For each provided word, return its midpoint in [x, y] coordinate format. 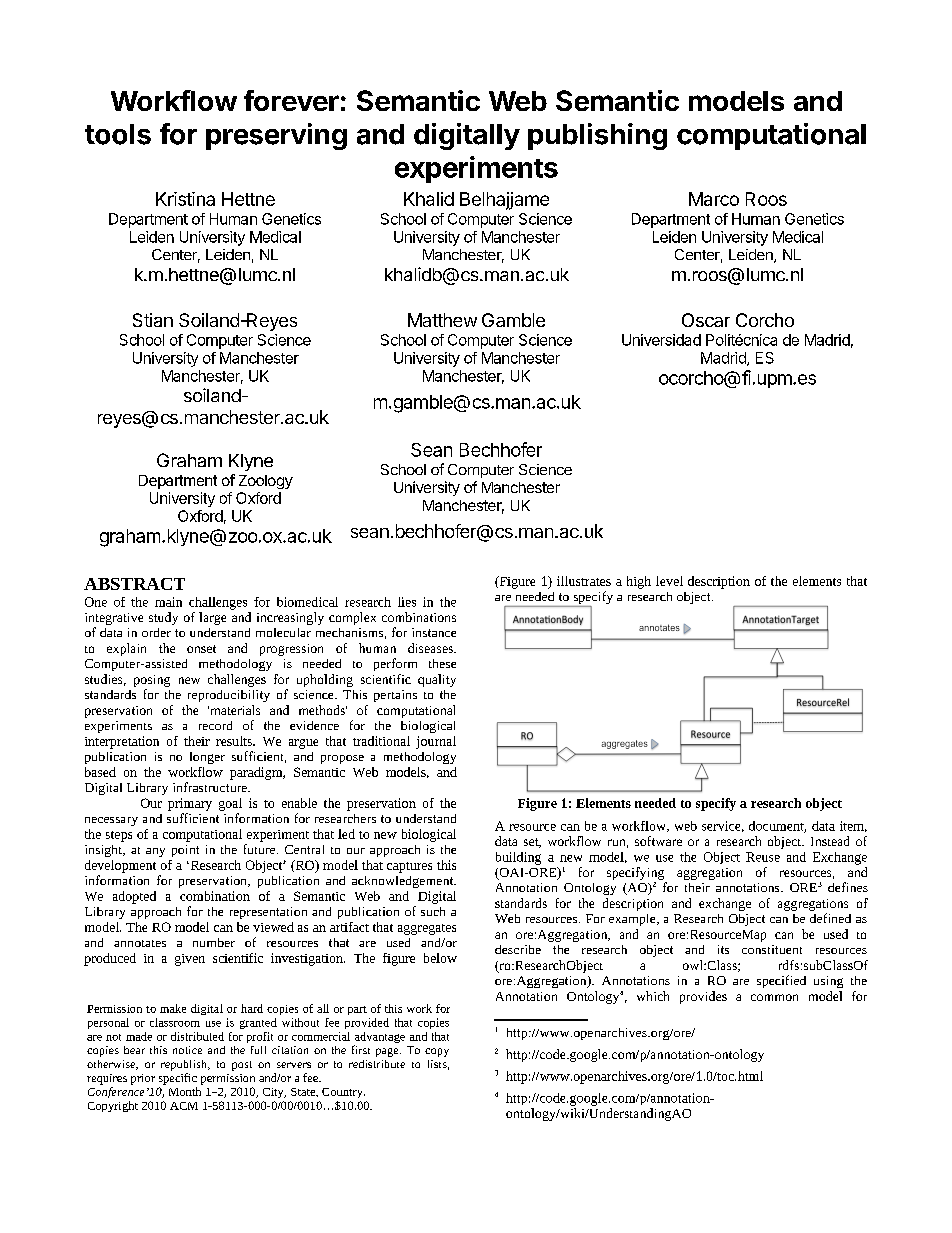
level [669, 581]
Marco [714, 199]
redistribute [377, 1064]
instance [434, 632]
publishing [597, 136]
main [168, 602]
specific [178, 1079]
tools [118, 134]
